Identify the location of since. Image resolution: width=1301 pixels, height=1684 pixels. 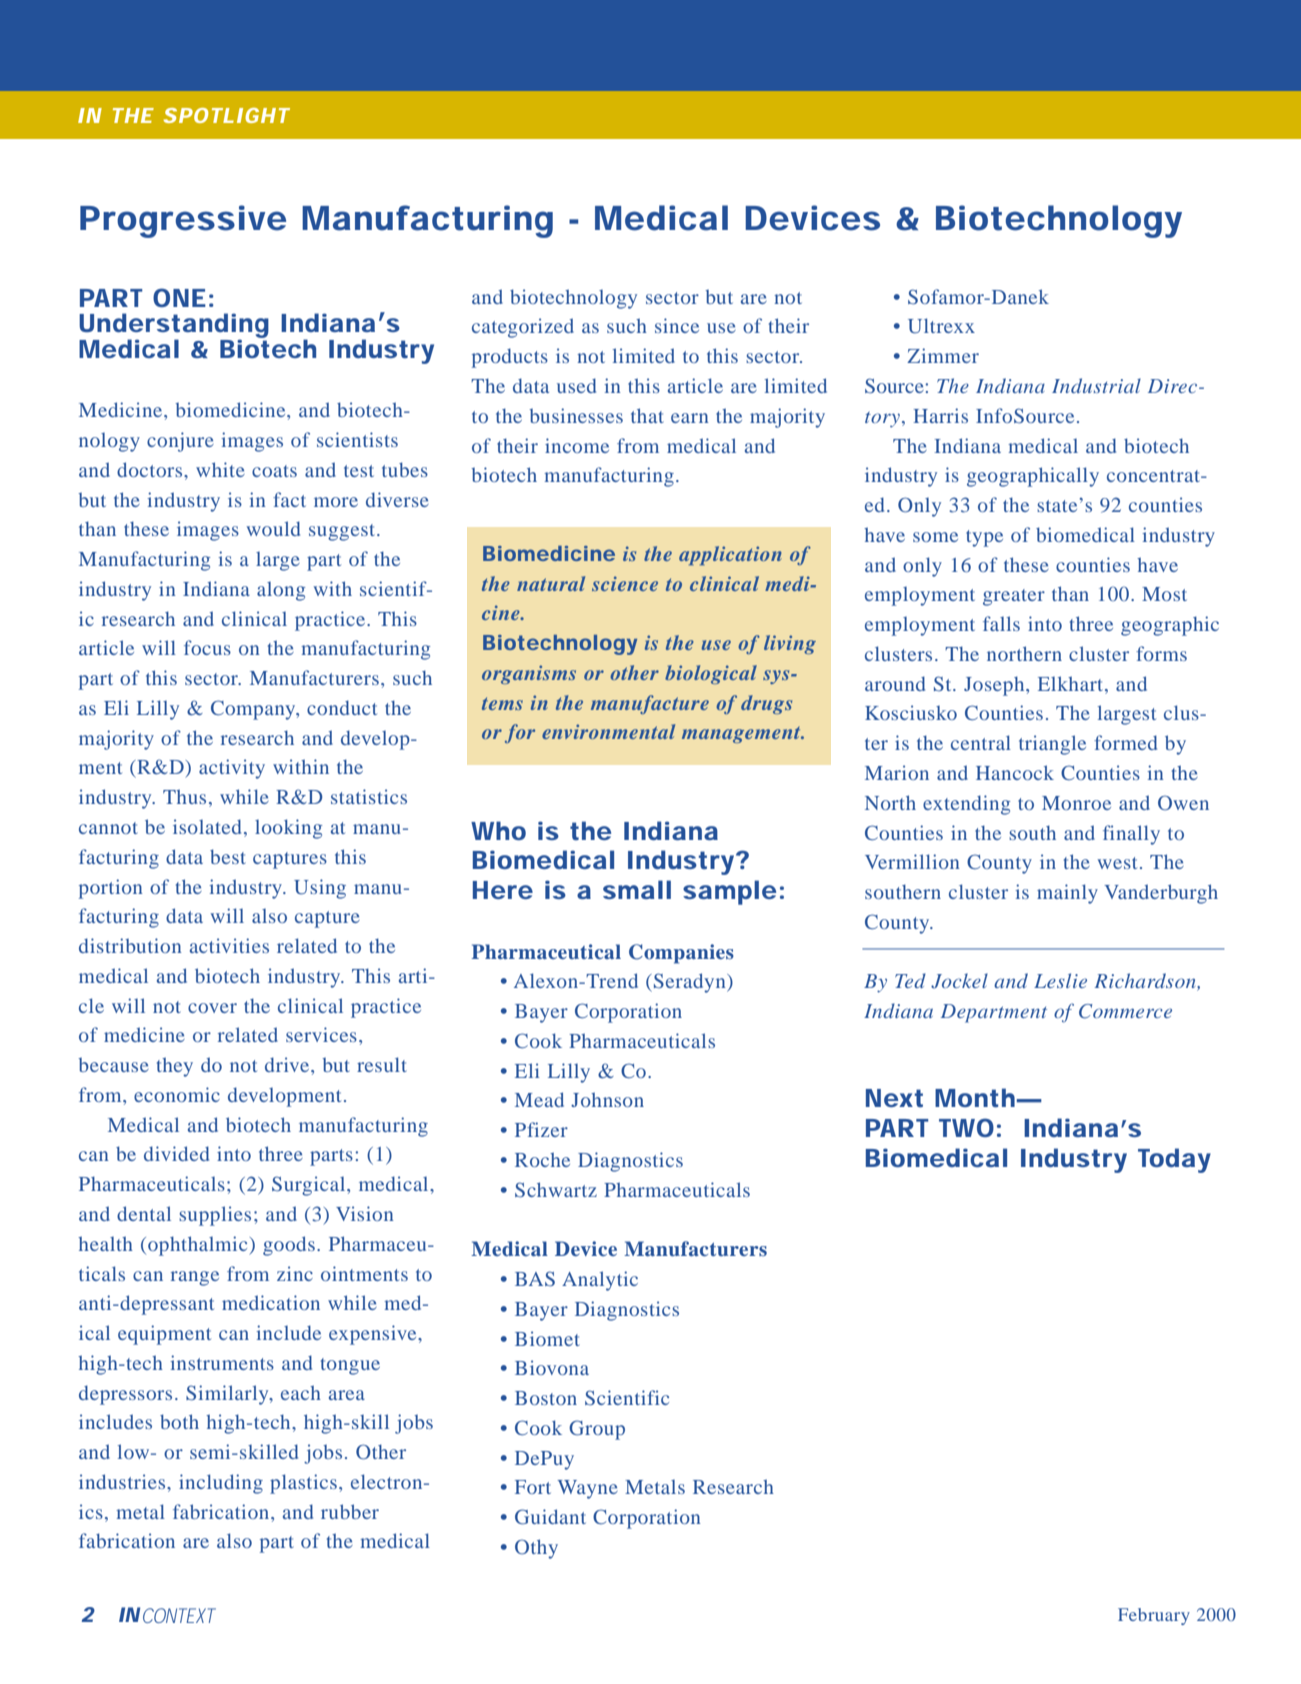
(677, 325).
